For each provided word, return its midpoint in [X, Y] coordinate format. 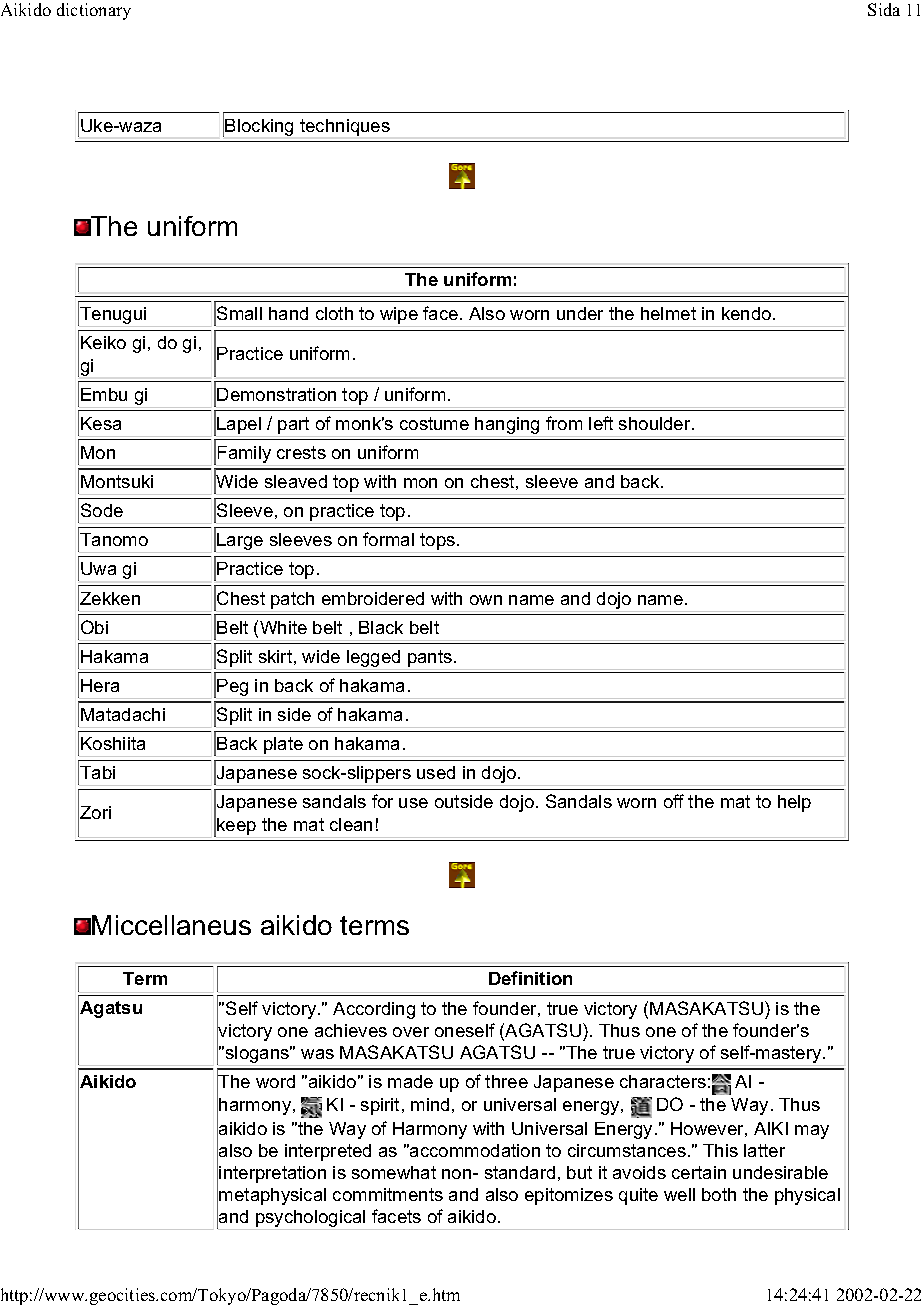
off [674, 801]
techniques [345, 127]
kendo [748, 313]
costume [434, 423]
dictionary [94, 11]
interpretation [272, 1174]
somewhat [394, 1172]
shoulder [656, 423]
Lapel [239, 425]
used [436, 772]
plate [283, 745]
